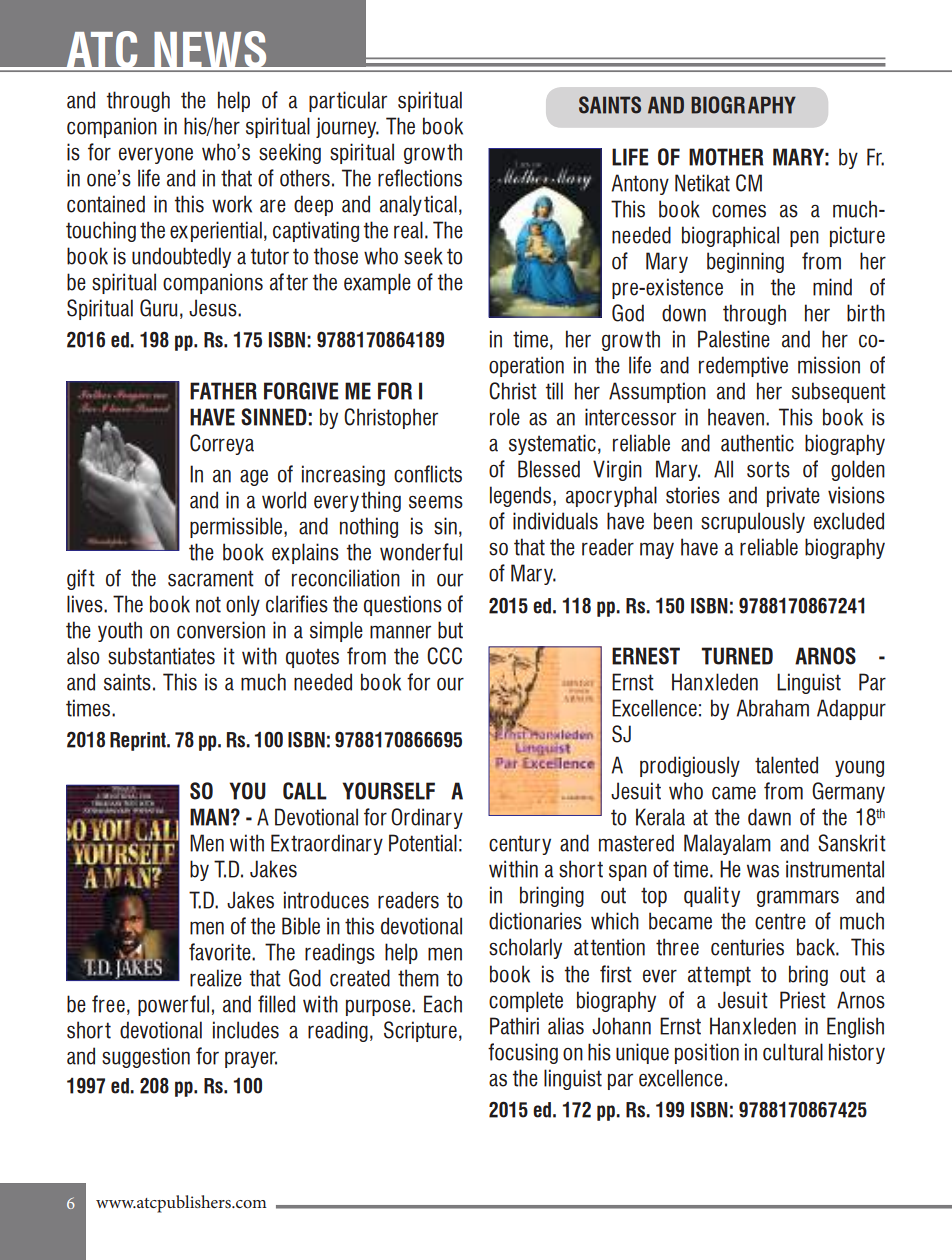  What do you see at coordinates (443, 1004) in the screenshot?
I see `Each` at bounding box center [443, 1004].
